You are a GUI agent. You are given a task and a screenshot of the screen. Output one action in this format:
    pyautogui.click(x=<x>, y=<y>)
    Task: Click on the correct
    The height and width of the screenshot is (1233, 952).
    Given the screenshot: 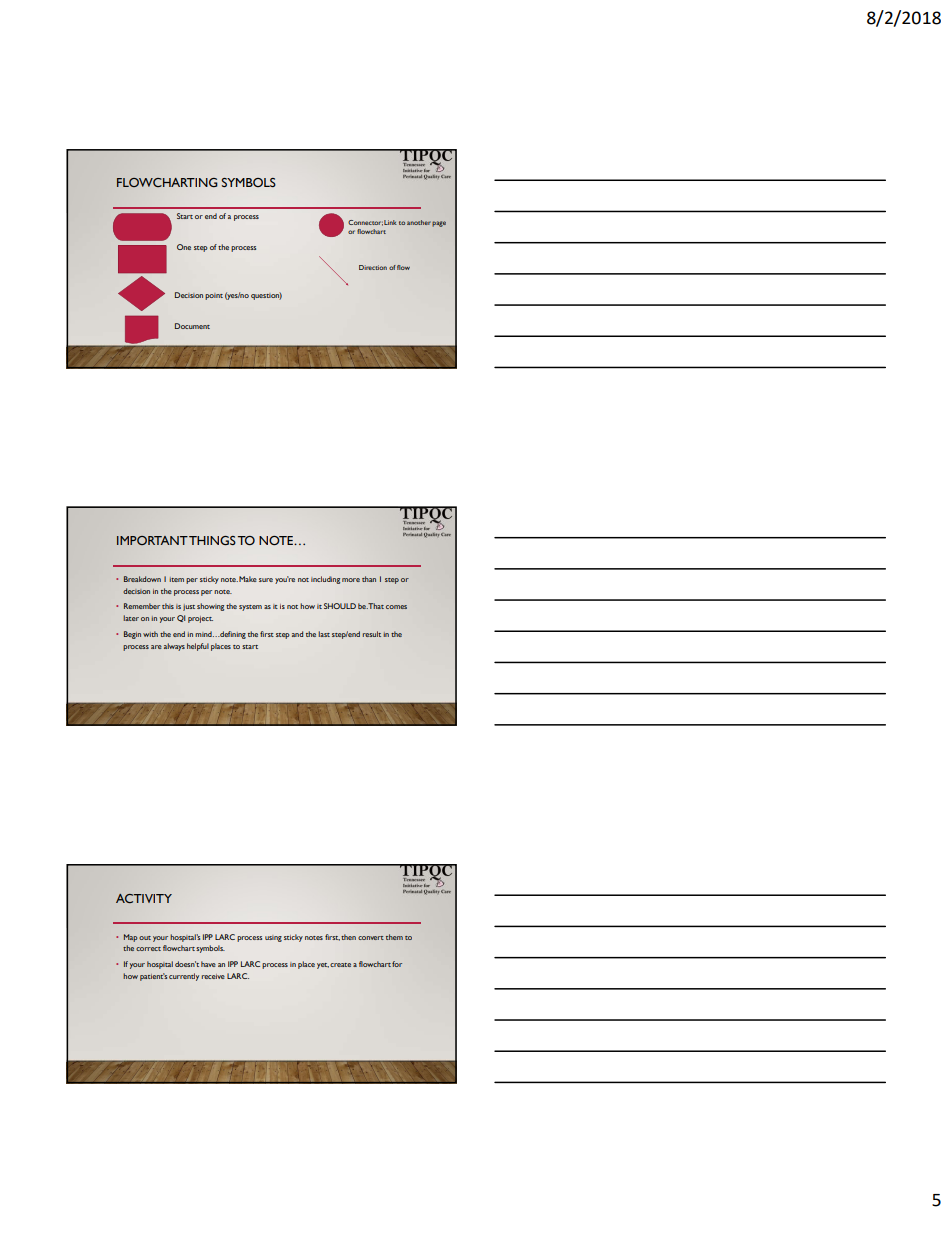 What is the action you would take?
    pyautogui.click(x=148, y=949)
